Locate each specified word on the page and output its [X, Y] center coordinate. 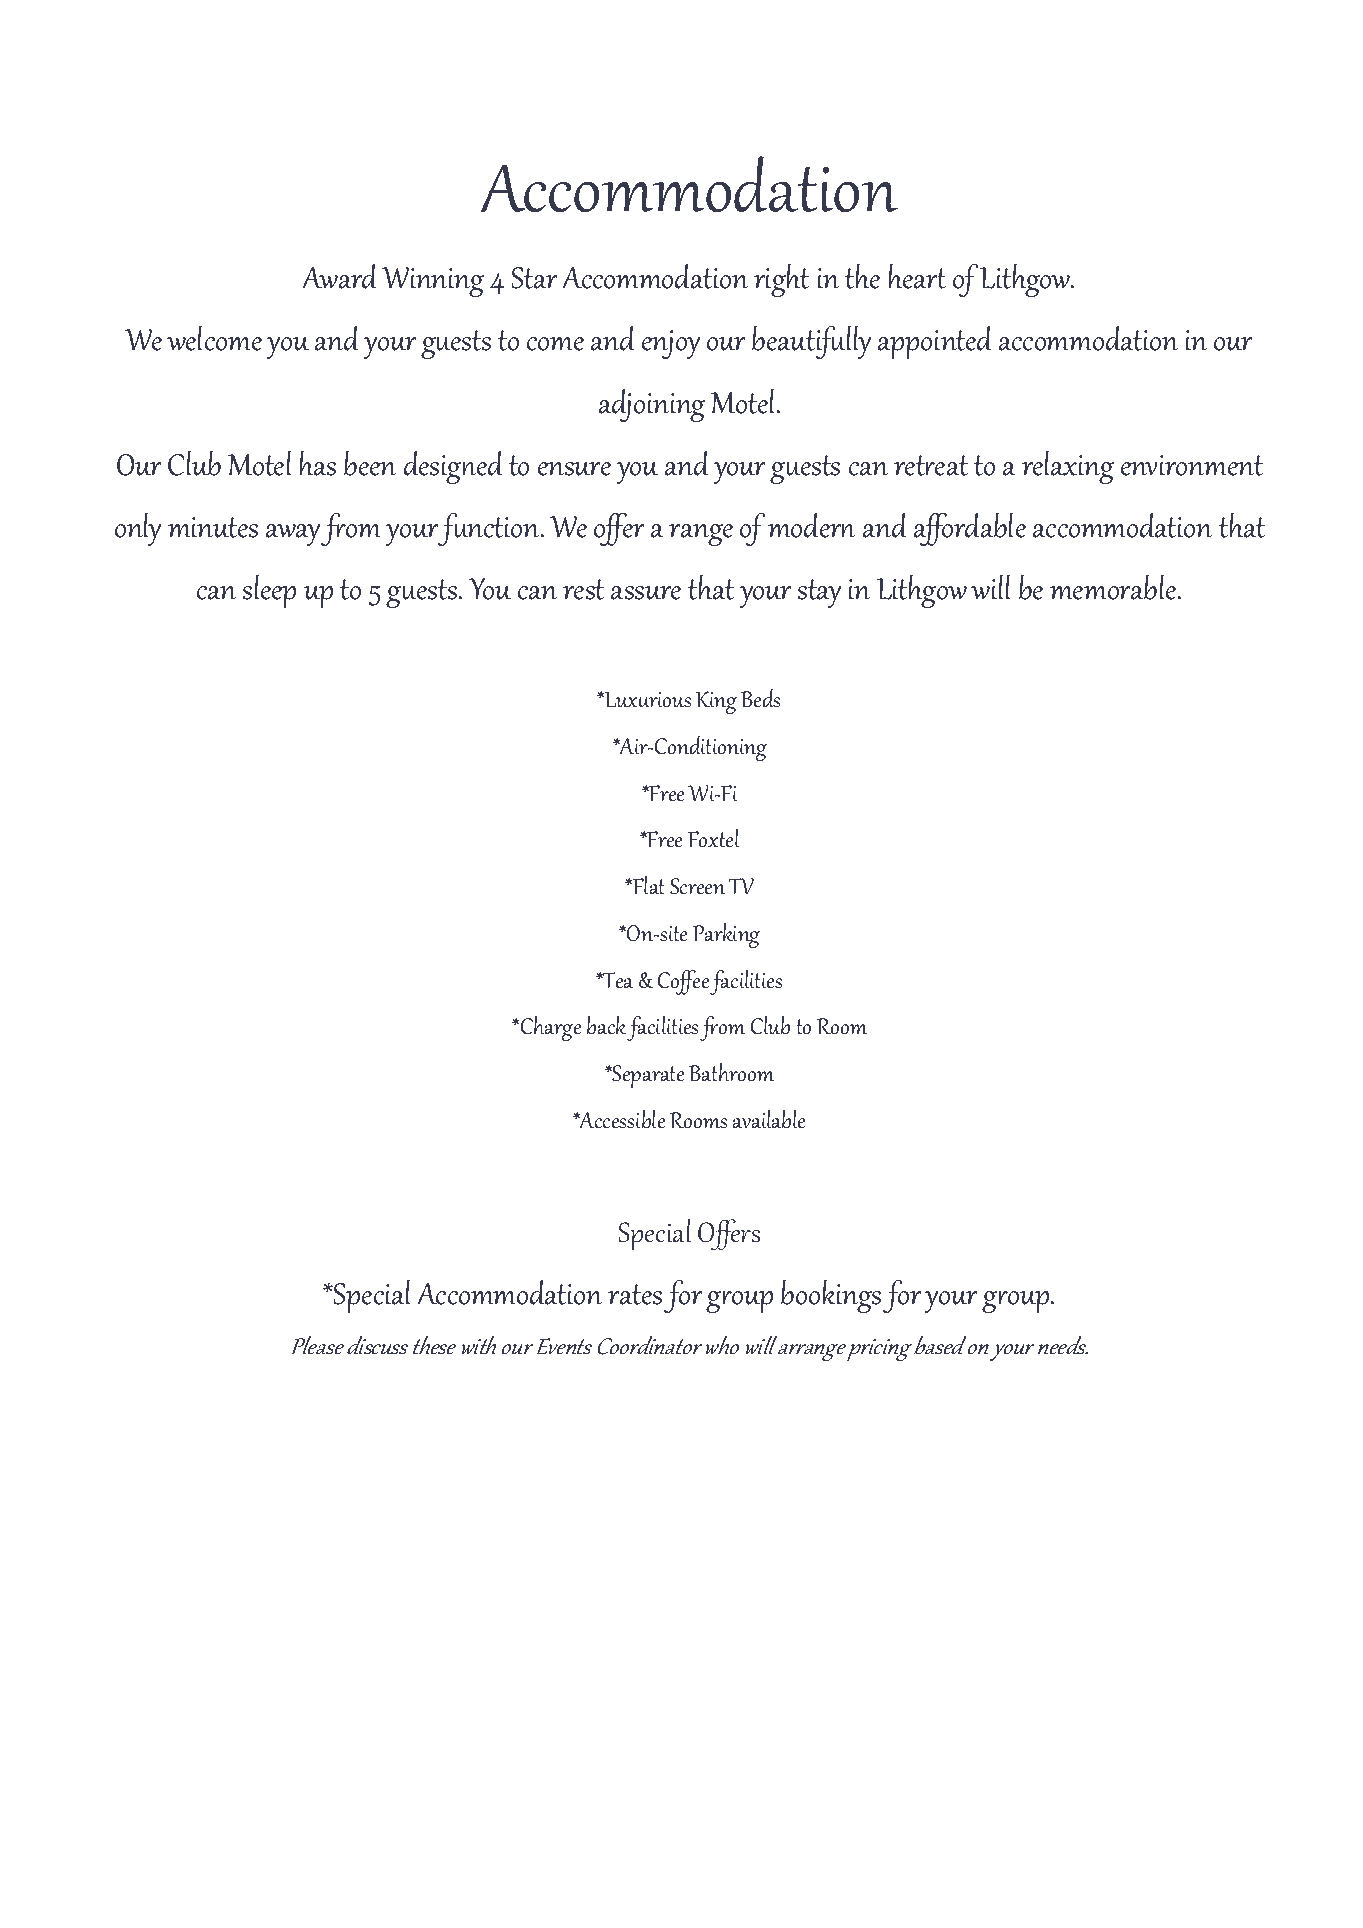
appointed [935, 342]
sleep [269, 591]
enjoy [671, 344]
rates [635, 1294]
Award [339, 276]
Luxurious [647, 699]
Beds [761, 698]
